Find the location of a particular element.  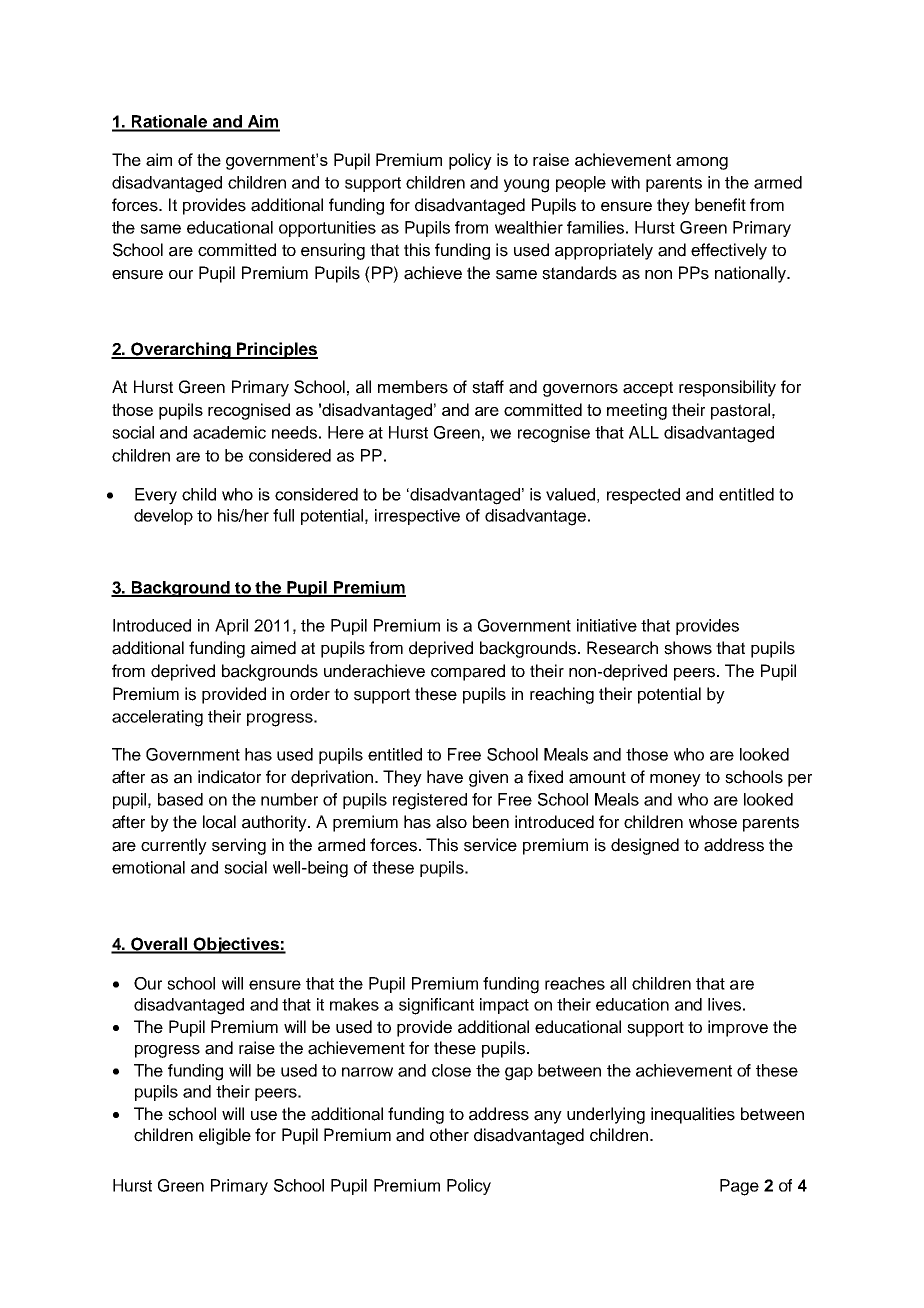

eligible is located at coordinates (225, 1136).
